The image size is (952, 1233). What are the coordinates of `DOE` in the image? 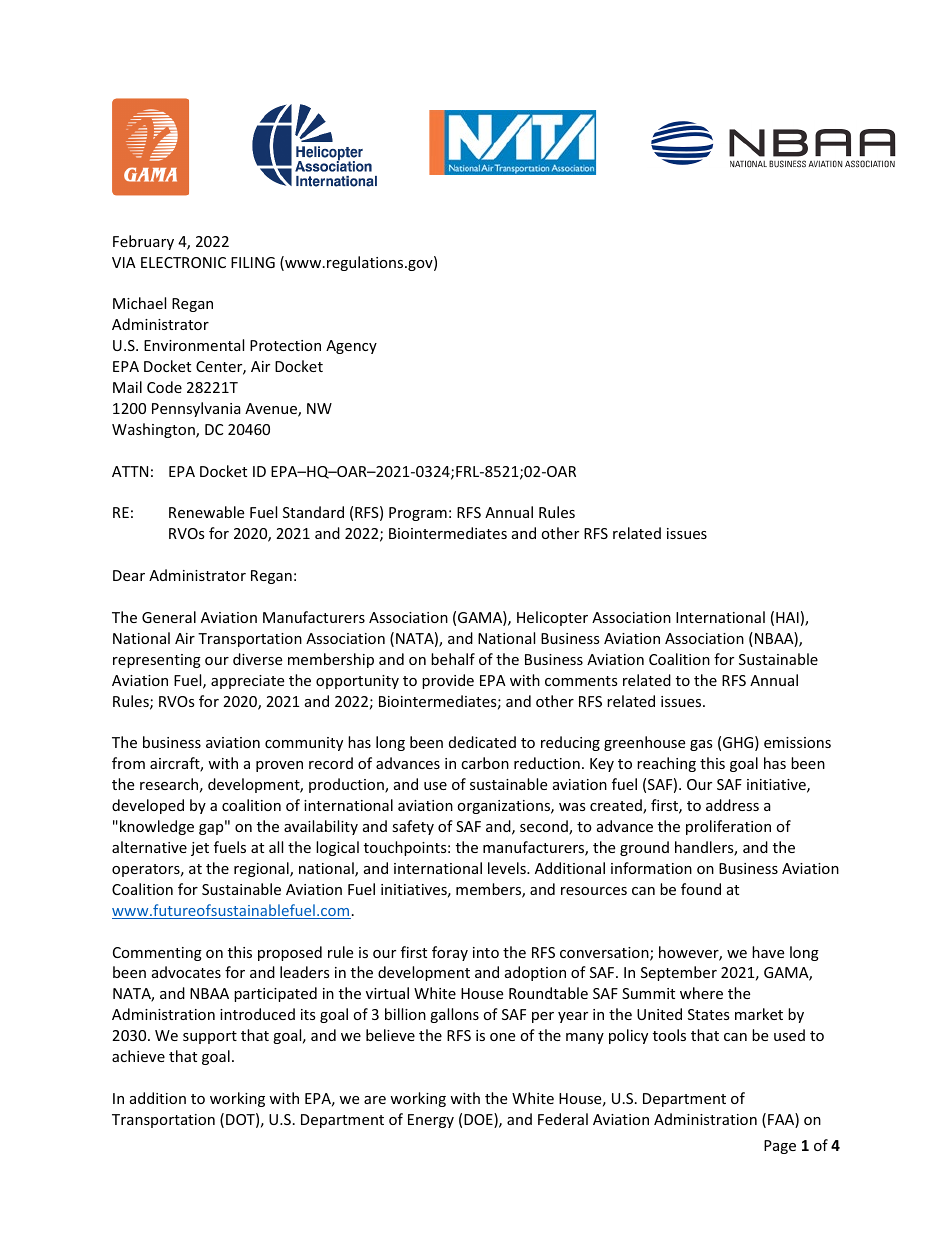 It's located at (479, 1120).
